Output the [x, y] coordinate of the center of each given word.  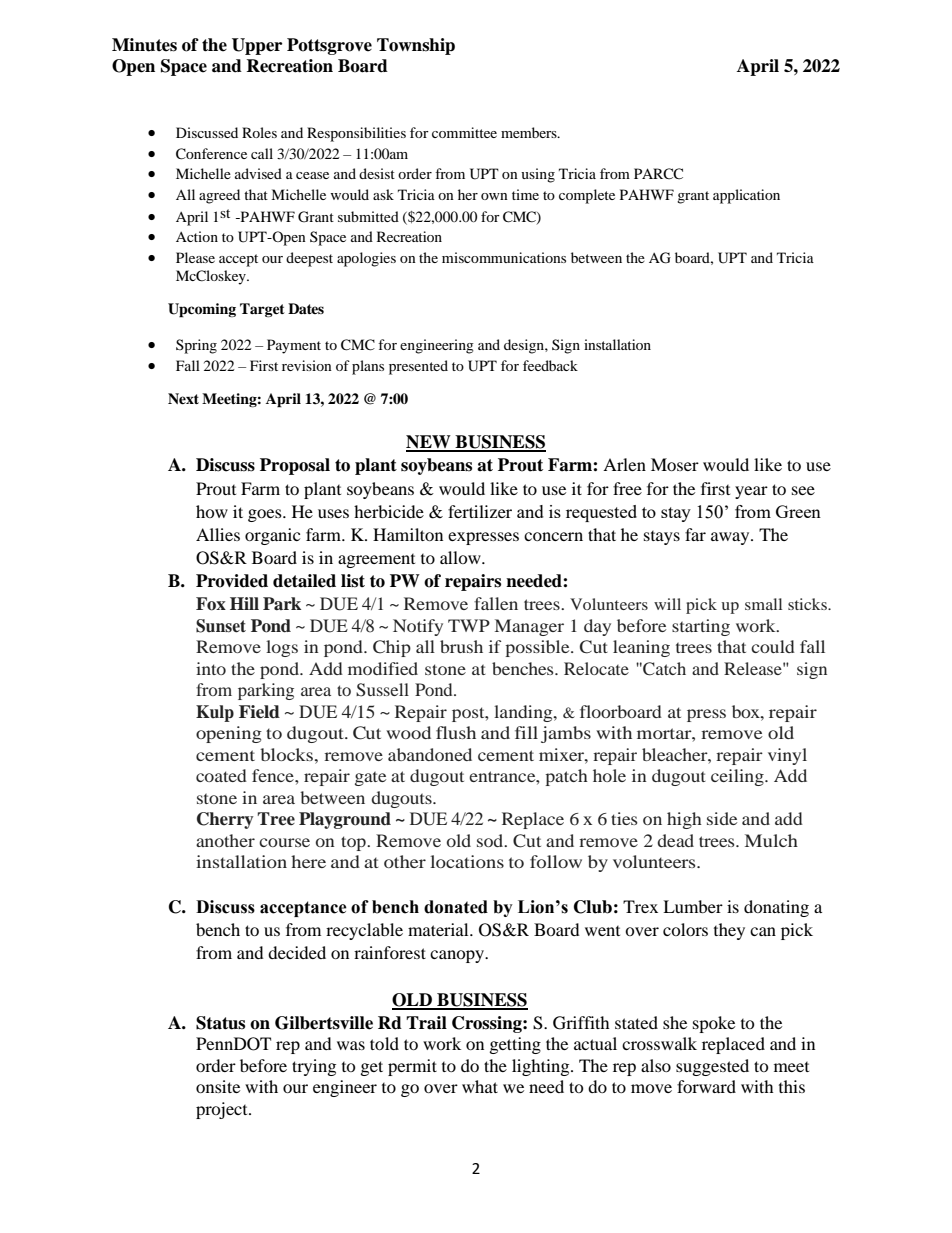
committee [464, 132]
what [480, 1086]
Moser [675, 464]
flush [456, 732]
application [746, 196]
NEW [429, 443]
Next [183, 398]
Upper [257, 46]
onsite [218, 1086]
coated [221, 775]
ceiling [738, 777]
